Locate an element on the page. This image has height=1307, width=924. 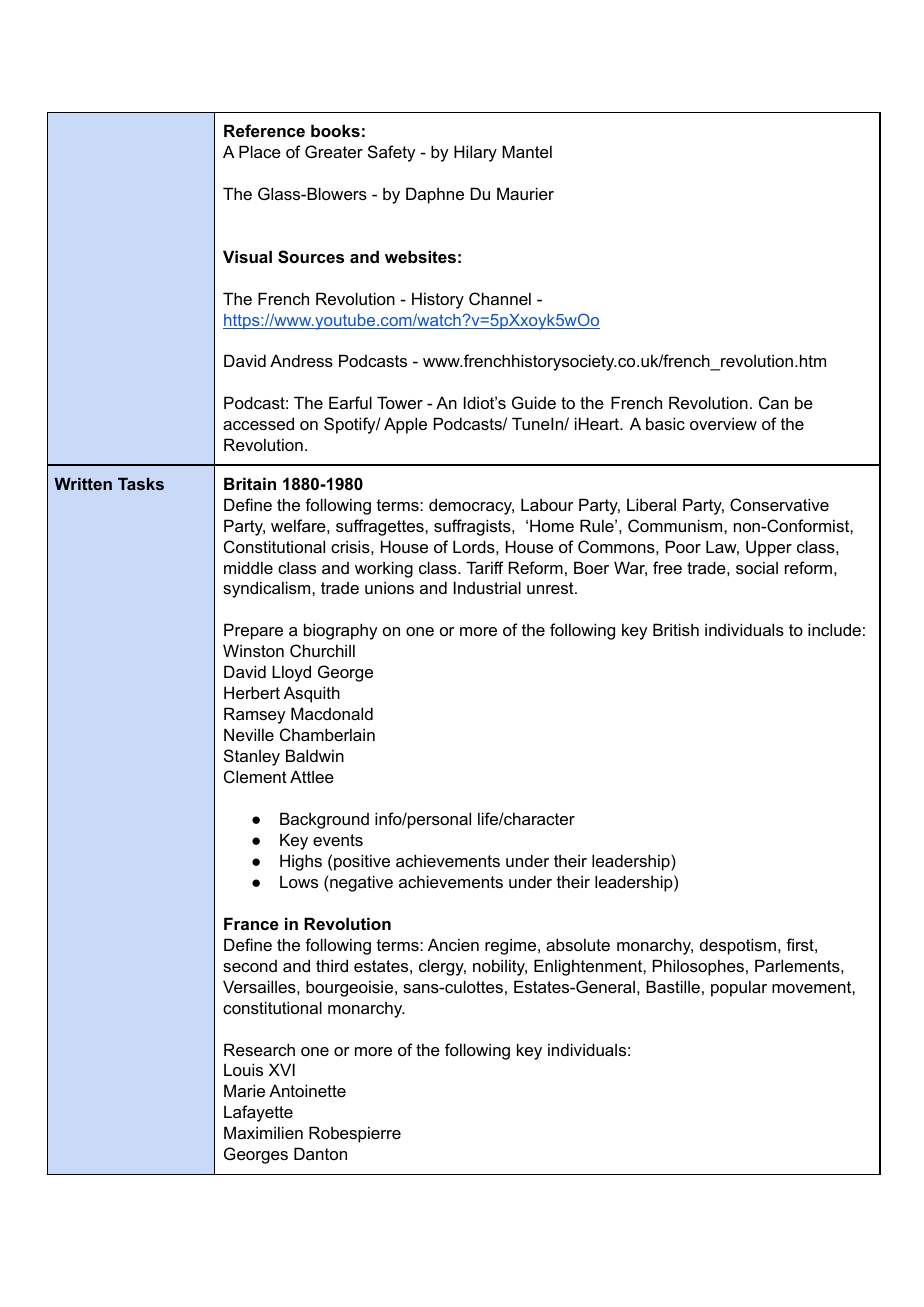
Mantel is located at coordinates (527, 151).
